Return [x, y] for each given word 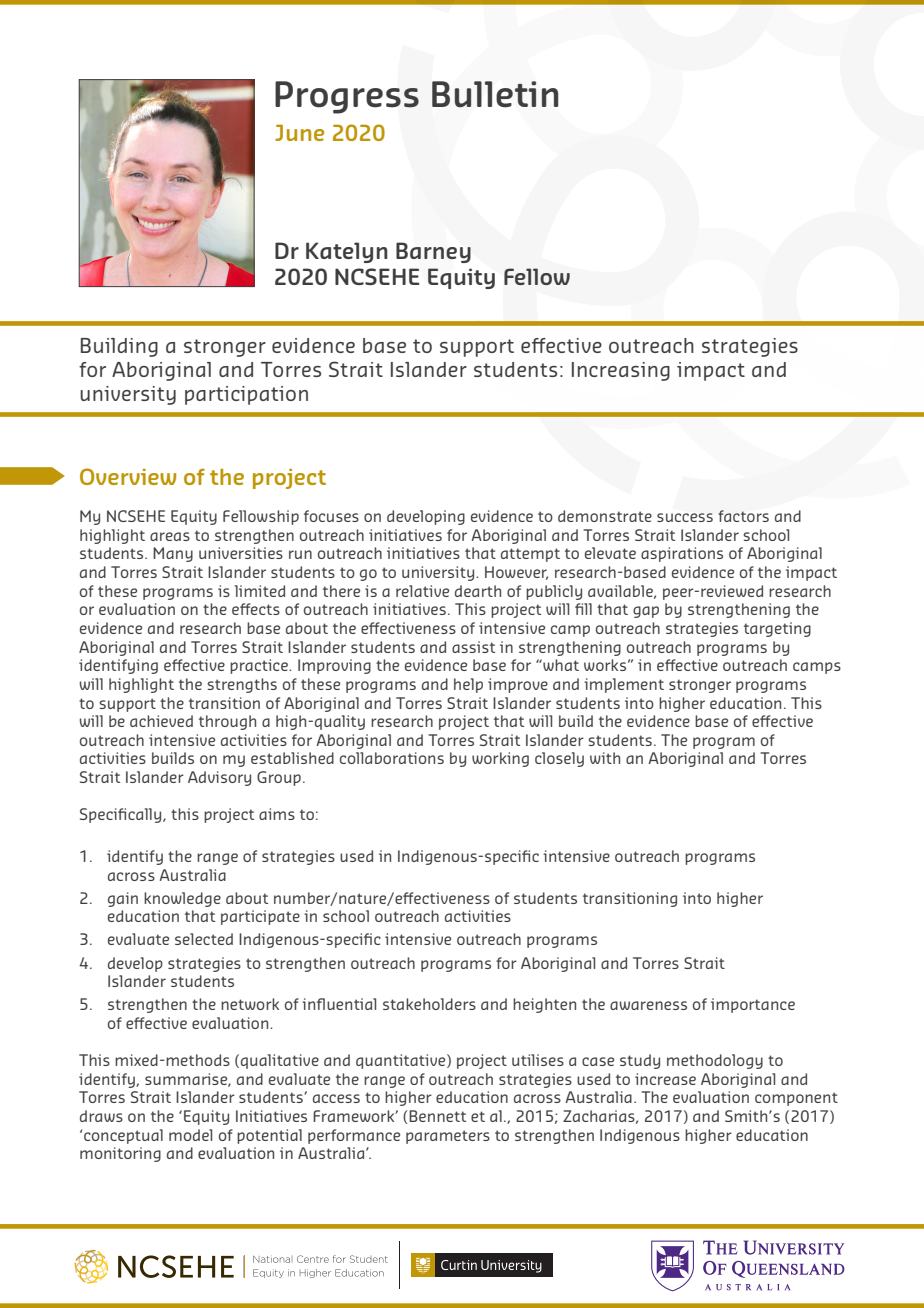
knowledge [182, 899]
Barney [433, 252]
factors [743, 516]
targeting [777, 629]
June [299, 133]
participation [246, 395]
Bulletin [495, 94]
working [500, 759]
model [190, 1135]
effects [256, 609]
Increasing [621, 371]
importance [753, 1005]
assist [473, 647]
